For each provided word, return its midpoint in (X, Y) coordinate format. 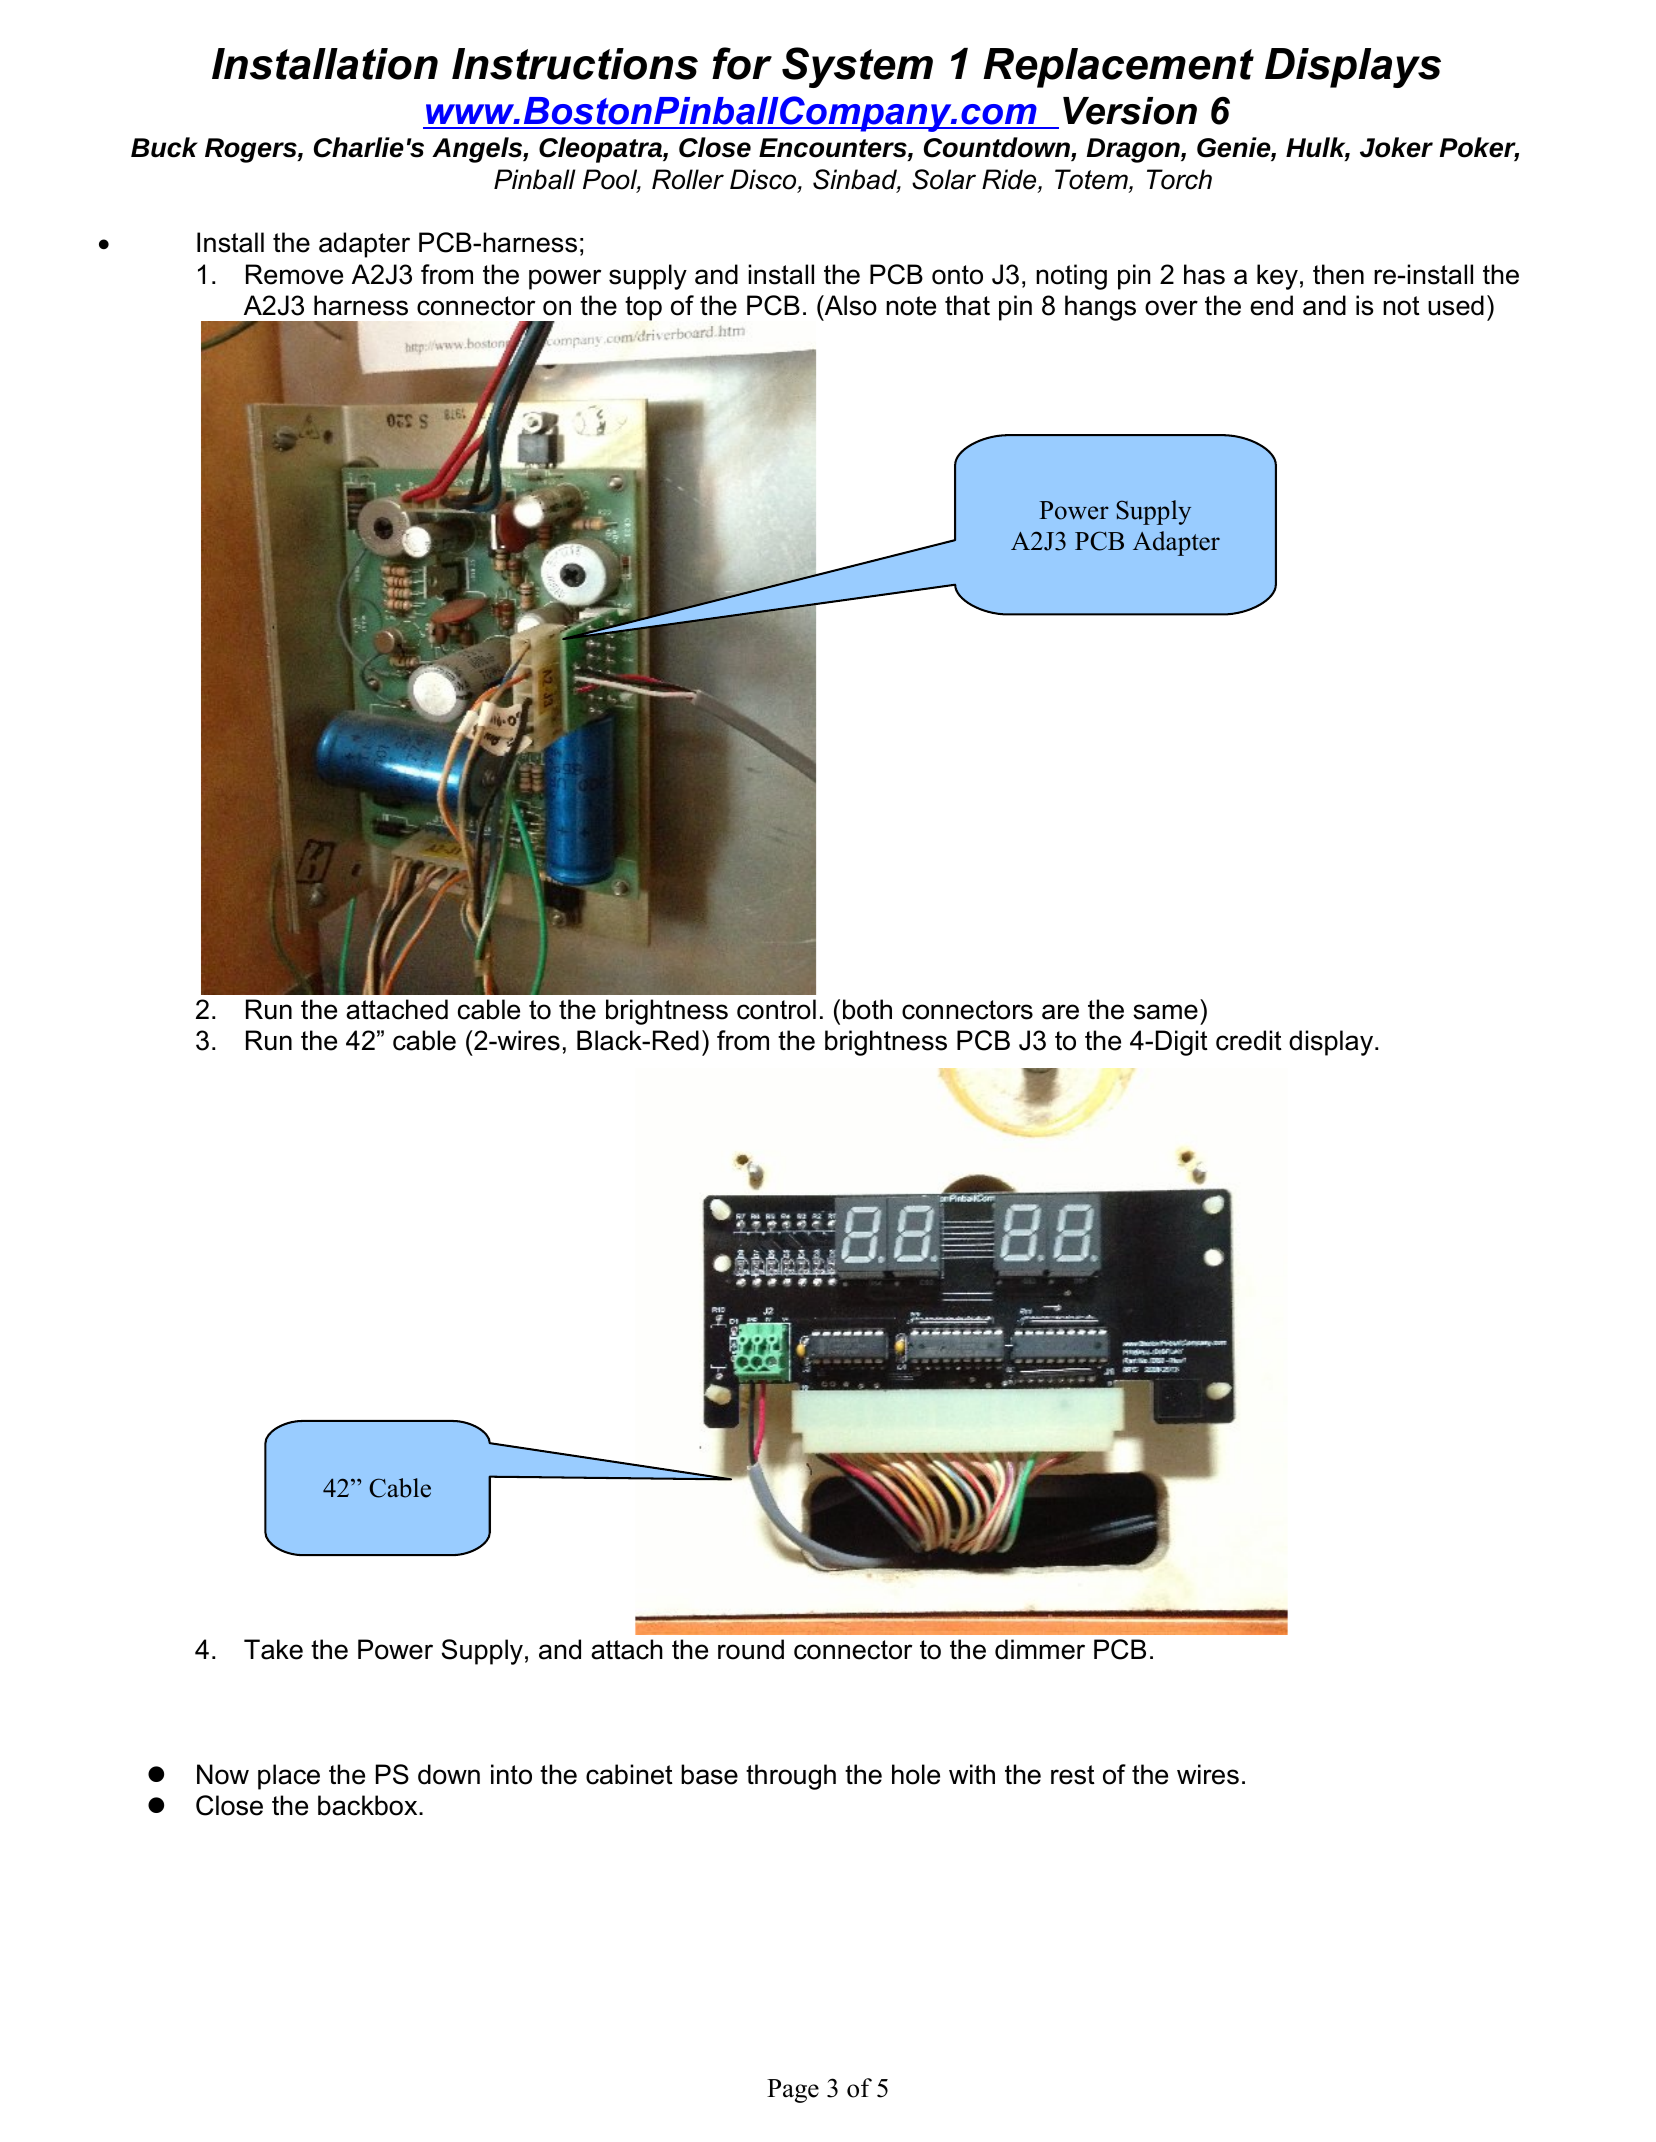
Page (793, 2091)
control (776, 1009)
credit (1249, 1040)
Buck (164, 147)
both (867, 1009)
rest (1073, 1775)
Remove (294, 274)
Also (849, 305)
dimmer (1040, 1649)
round (751, 1649)
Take (273, 1649)
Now (223, 1774)
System (857, 67)
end (1271, 305)
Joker (1396, 147)
